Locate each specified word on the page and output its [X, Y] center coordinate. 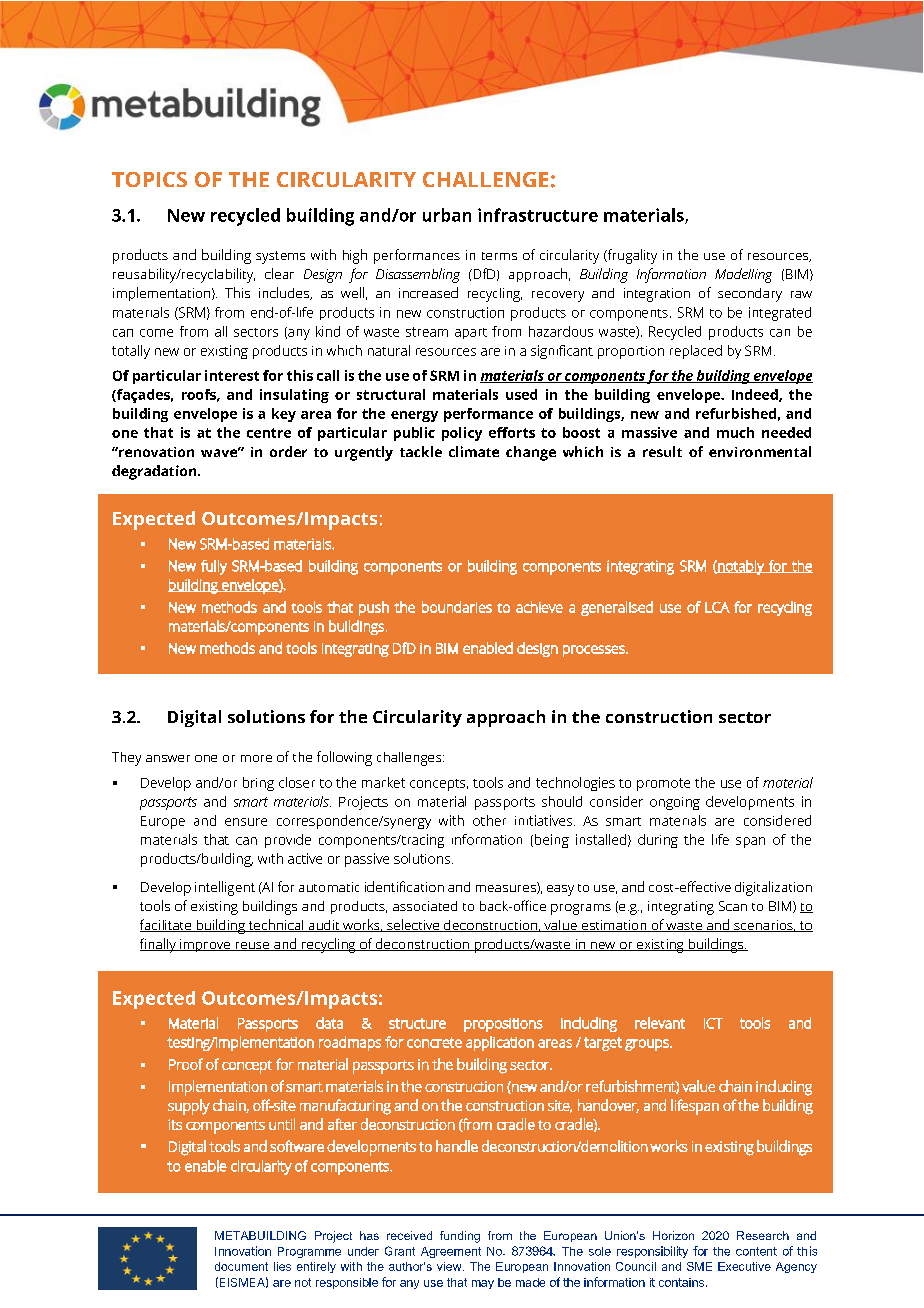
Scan [733, 906]
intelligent [225, 888]
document [241, 1266]
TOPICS [149, 179]
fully [214, 567]
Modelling [743, 275]
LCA [717, 607]
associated [425, 906]
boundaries [457, 607]
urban [447, 215]
